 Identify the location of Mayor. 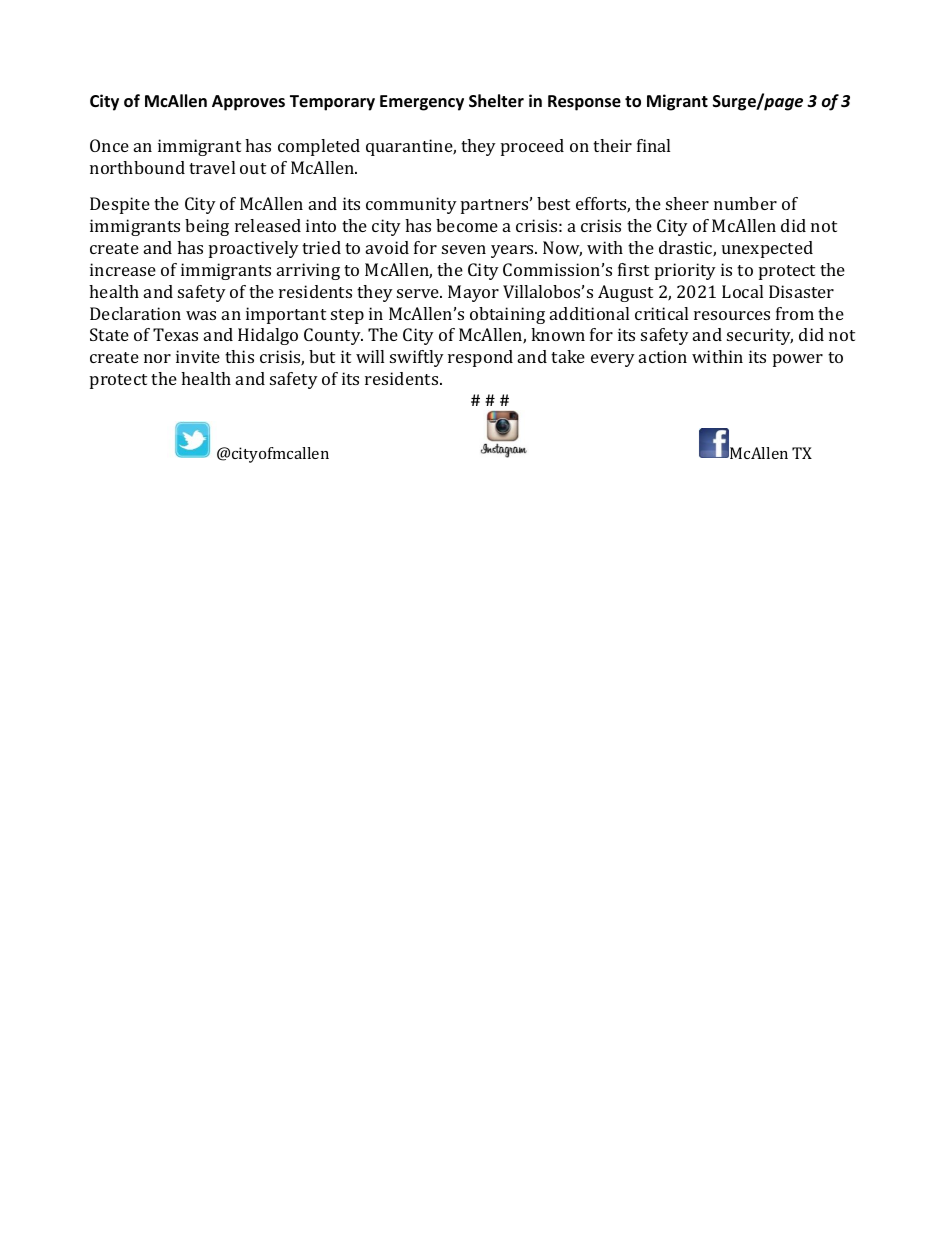
(473, 293).
